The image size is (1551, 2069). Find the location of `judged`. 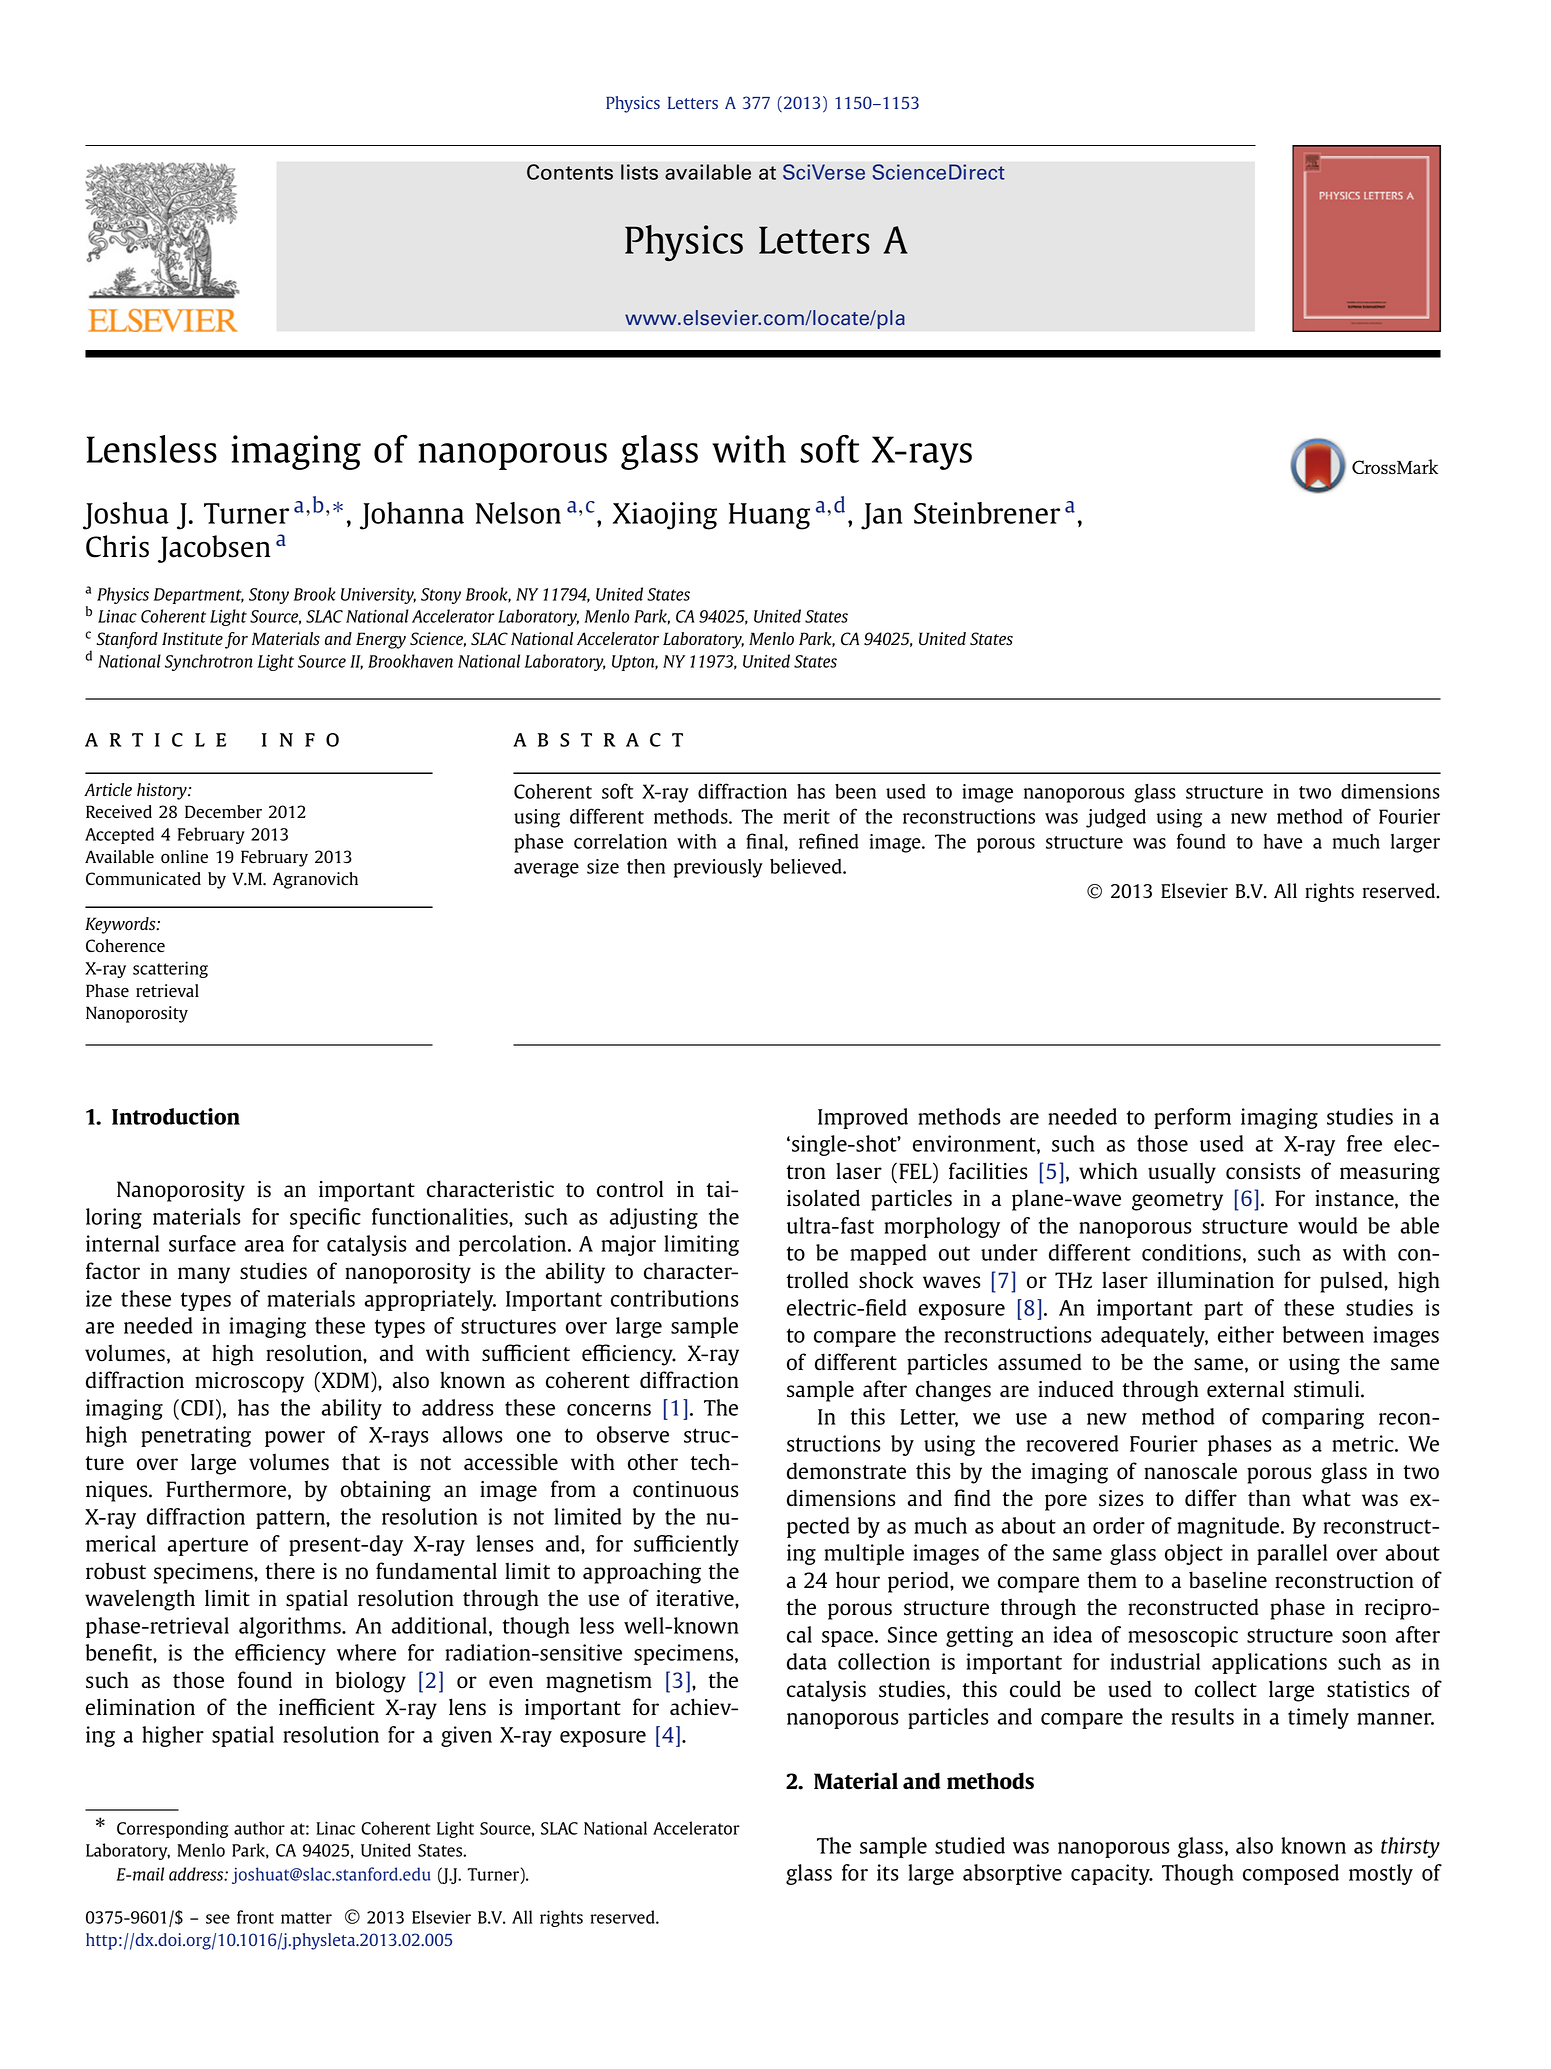

judged is located at coordinates (1116, 818).
